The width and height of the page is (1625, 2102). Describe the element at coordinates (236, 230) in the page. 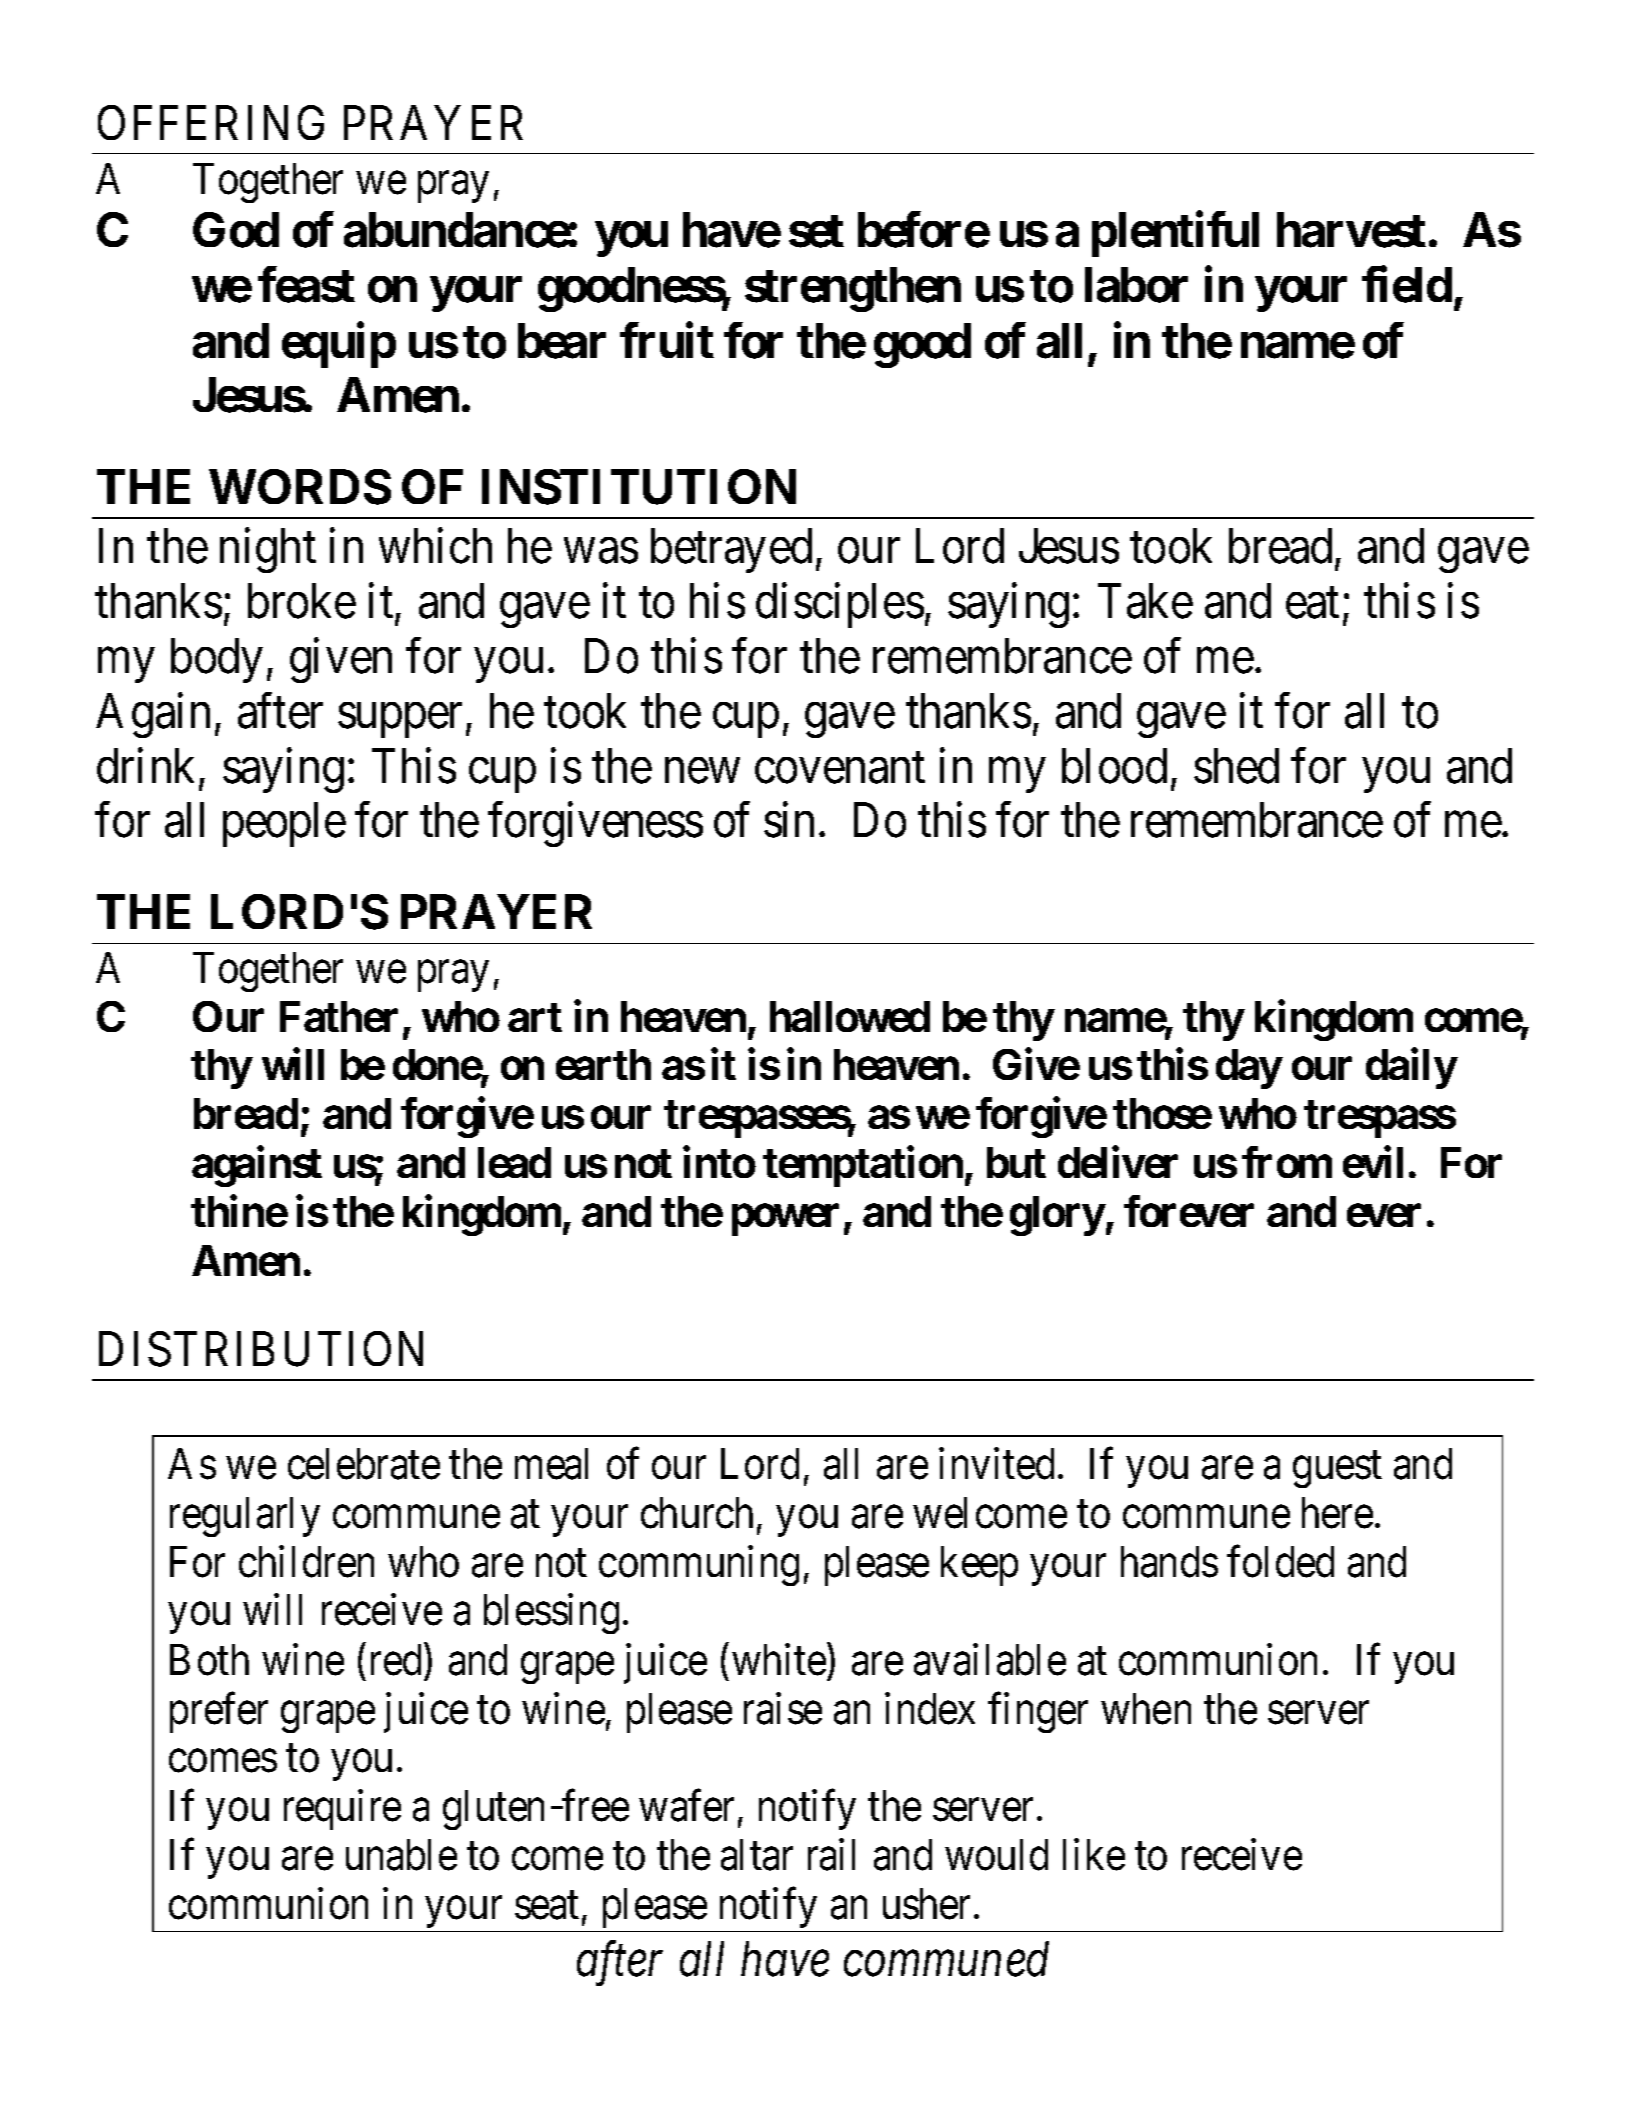

I see `God` at that location.
